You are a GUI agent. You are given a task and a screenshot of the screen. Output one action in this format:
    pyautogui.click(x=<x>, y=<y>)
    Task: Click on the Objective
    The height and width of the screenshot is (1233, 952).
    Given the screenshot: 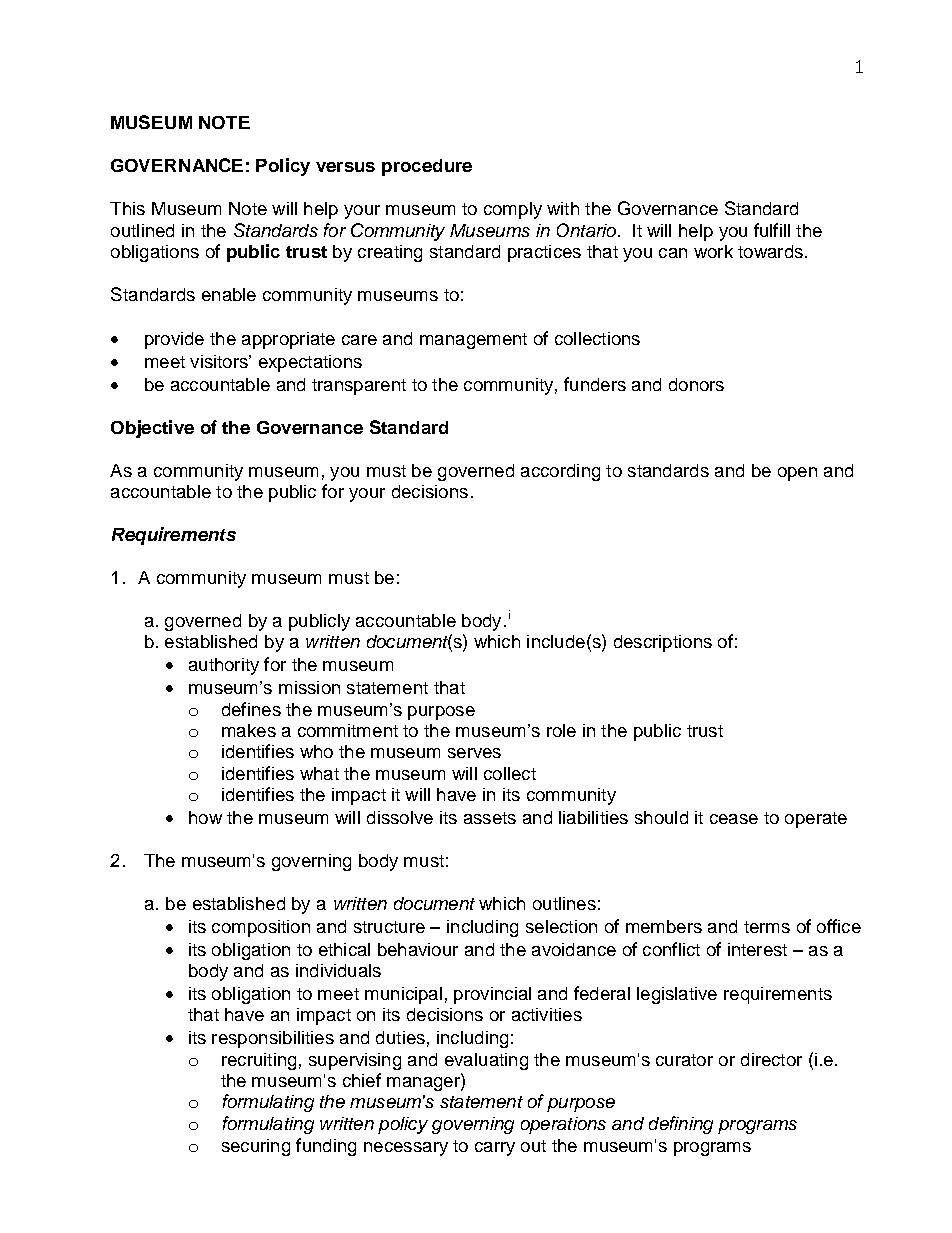 What is the action you would take?
    pyautogui.click(x=152, y=429)
